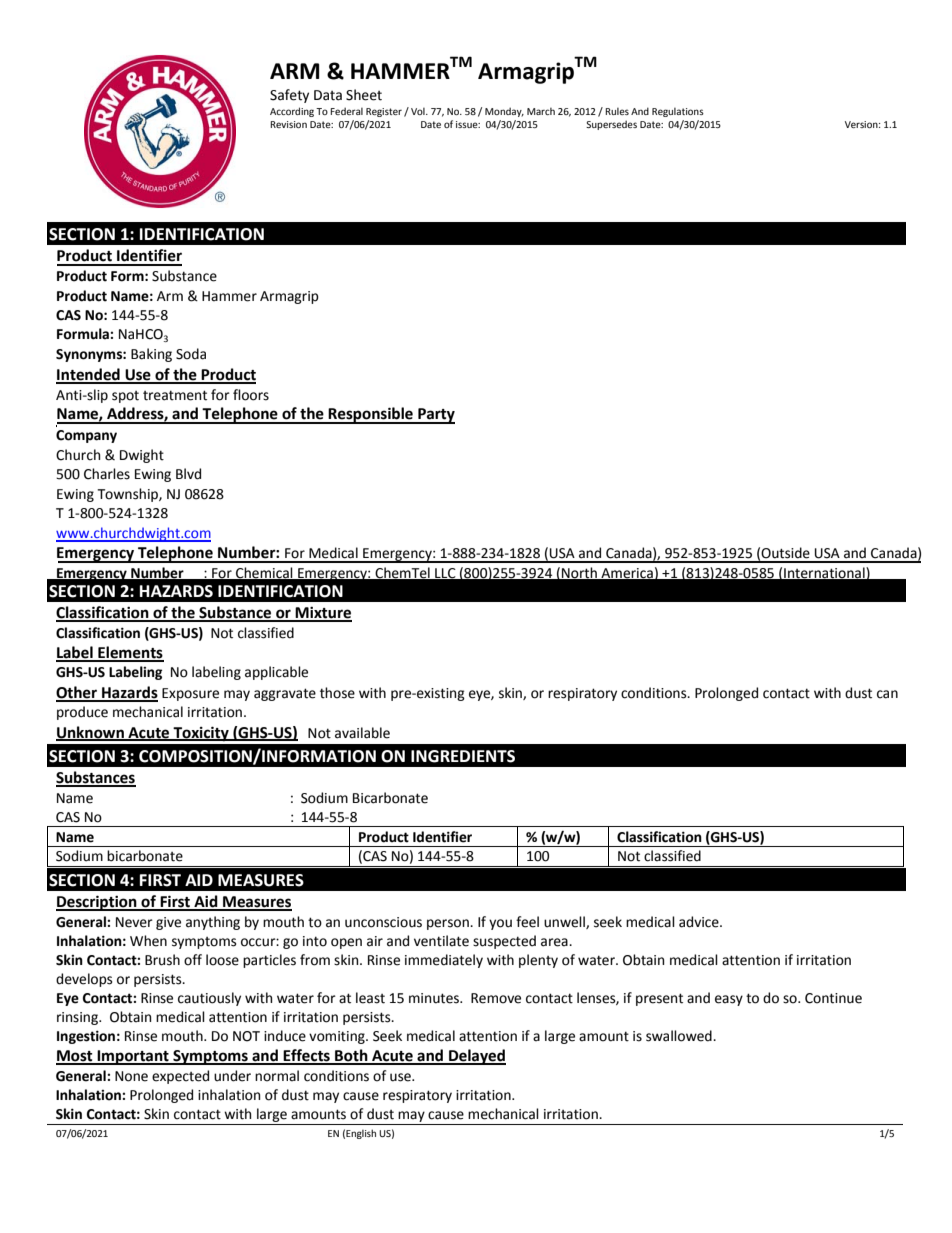 The image size is (952, 1233). Describe the element at coordinates (419, 111) in the screenshot. I see `Vol` at that location.
